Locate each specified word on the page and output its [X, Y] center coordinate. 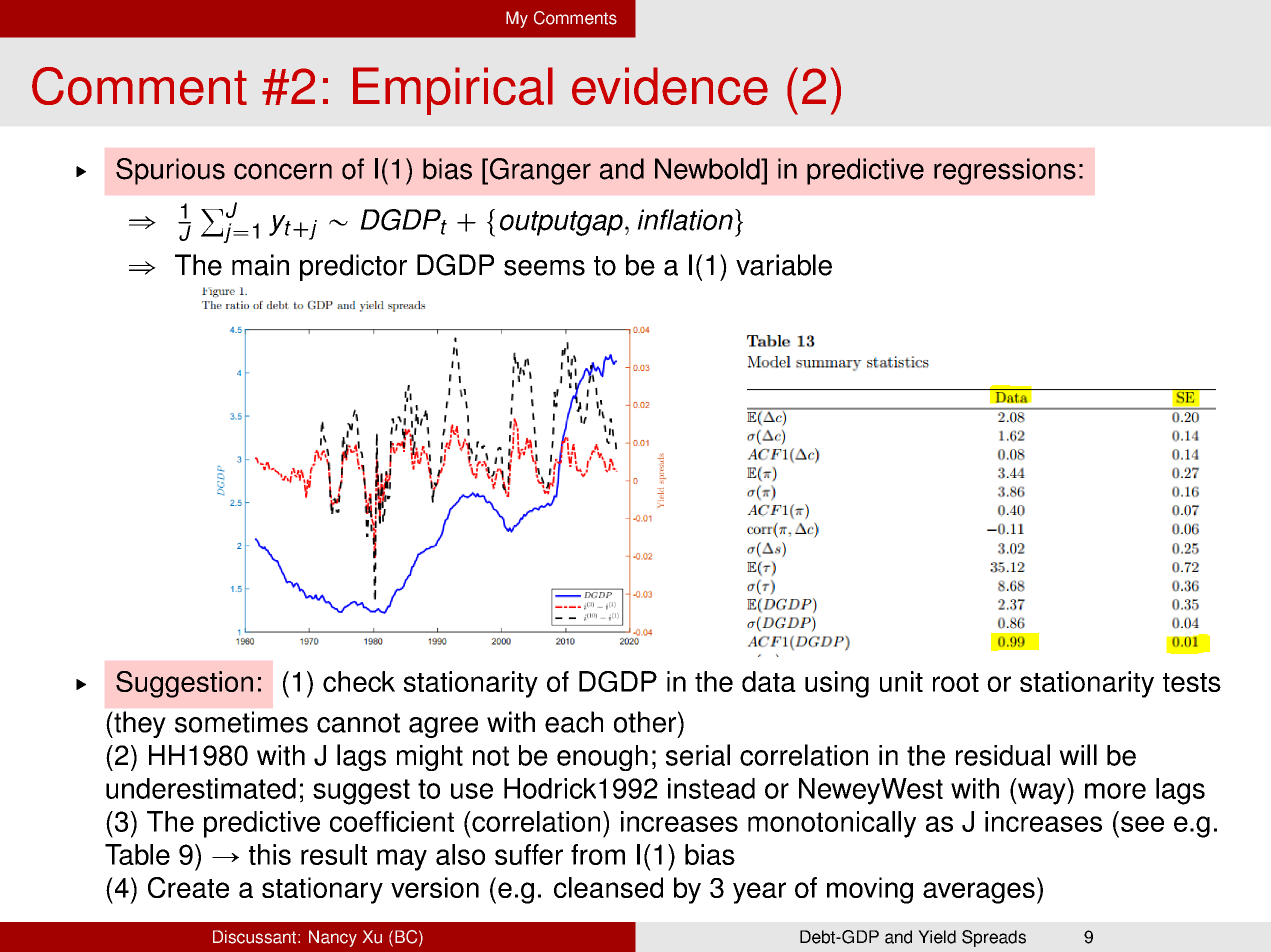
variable [784, 265]
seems [544, 268]
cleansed [608, 887]
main [260, 265]
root [956, 682]
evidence [670, 86]
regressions [1005, 171]
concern [283, 171]
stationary [322, 890]
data [769, 681]
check [359, 681]
